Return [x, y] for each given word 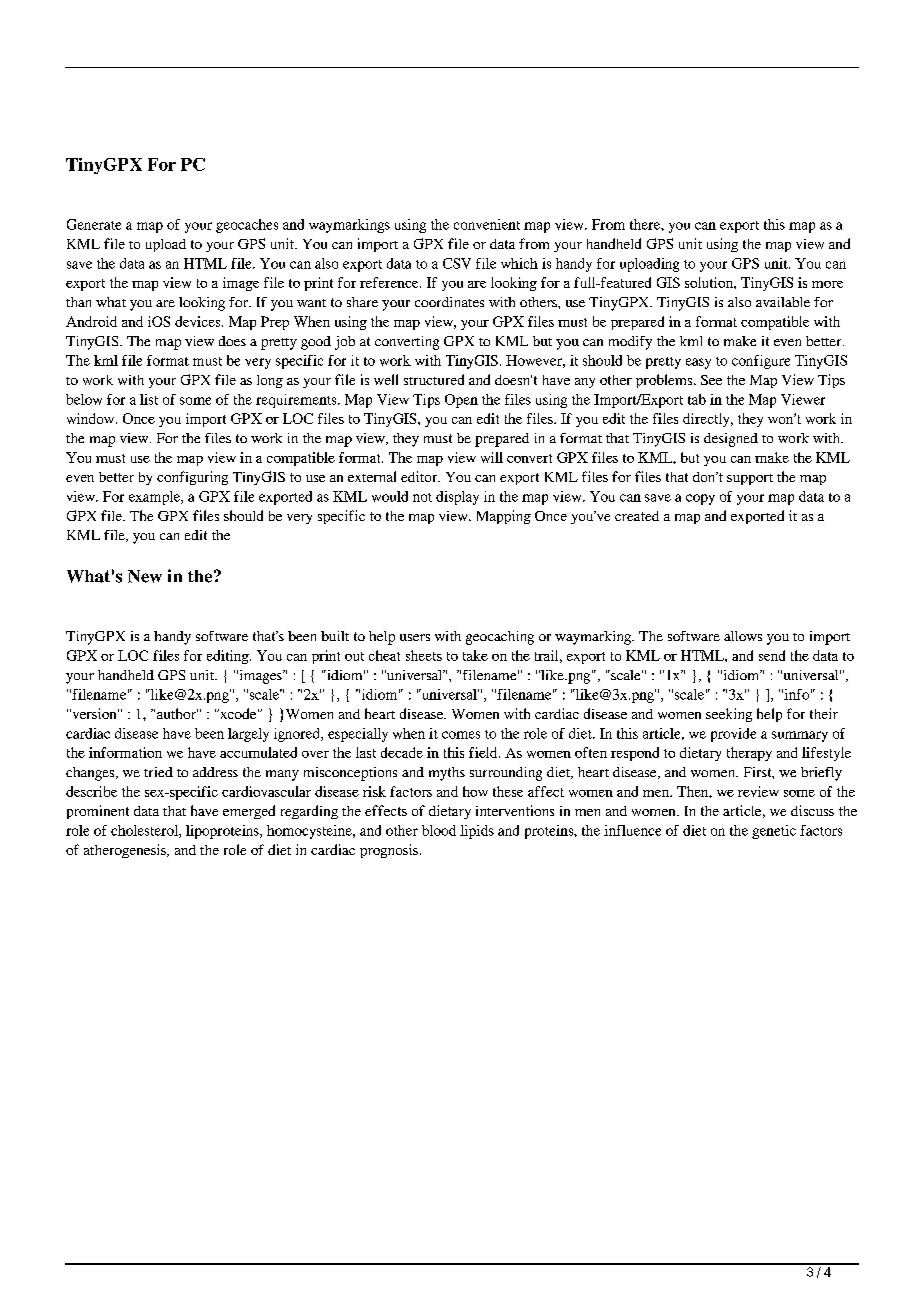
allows [743, 636]
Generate [94, 224]
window [92, 418]
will [492, 457]
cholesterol [145, 831]
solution [710, 282]
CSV [457, 263]
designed [731, 440]
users [415, 637]
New [145, 576]
